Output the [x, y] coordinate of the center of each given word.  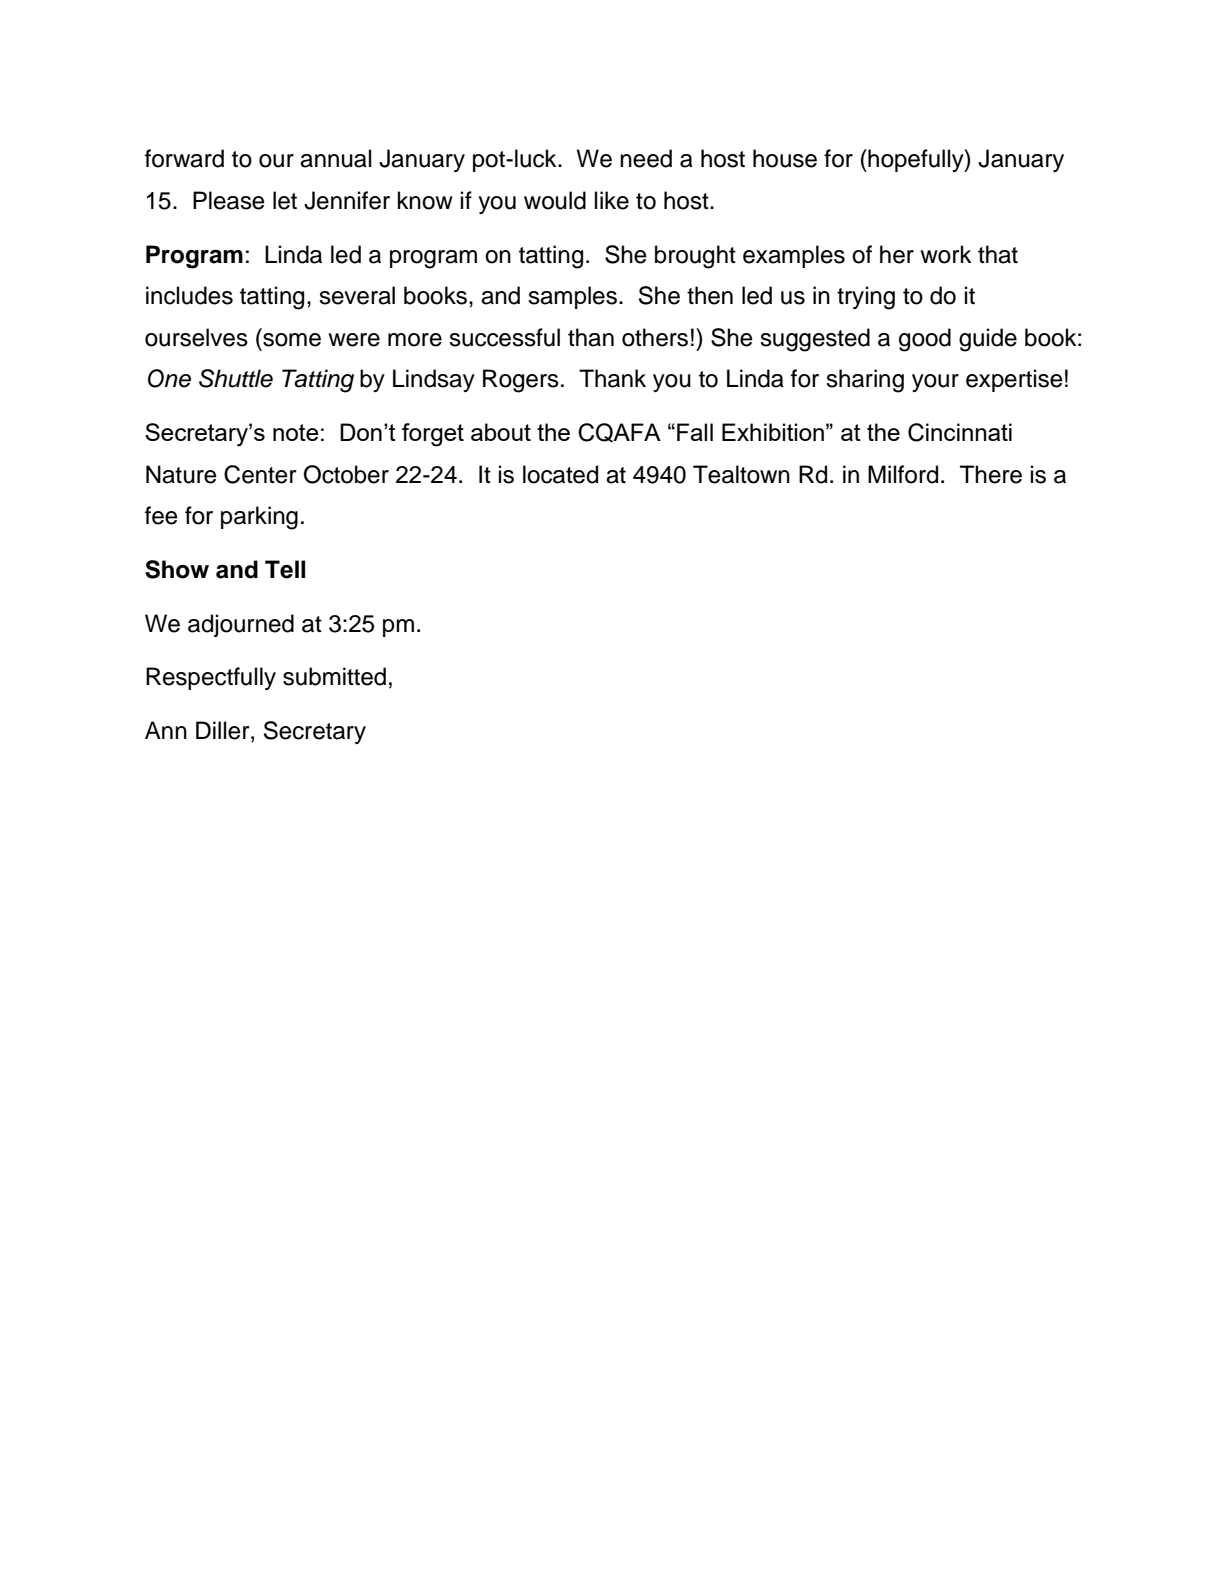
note [295, 432]
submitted [334, 676]
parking [259, 518]
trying [866, 298]
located [560, 474]
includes [189, 295]
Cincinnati [960, 432]
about [501, 432]
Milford [903, 474]
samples [572, 297]
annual [335, 158]
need [646, 158]
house [785, 158]
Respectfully [211, 678]
